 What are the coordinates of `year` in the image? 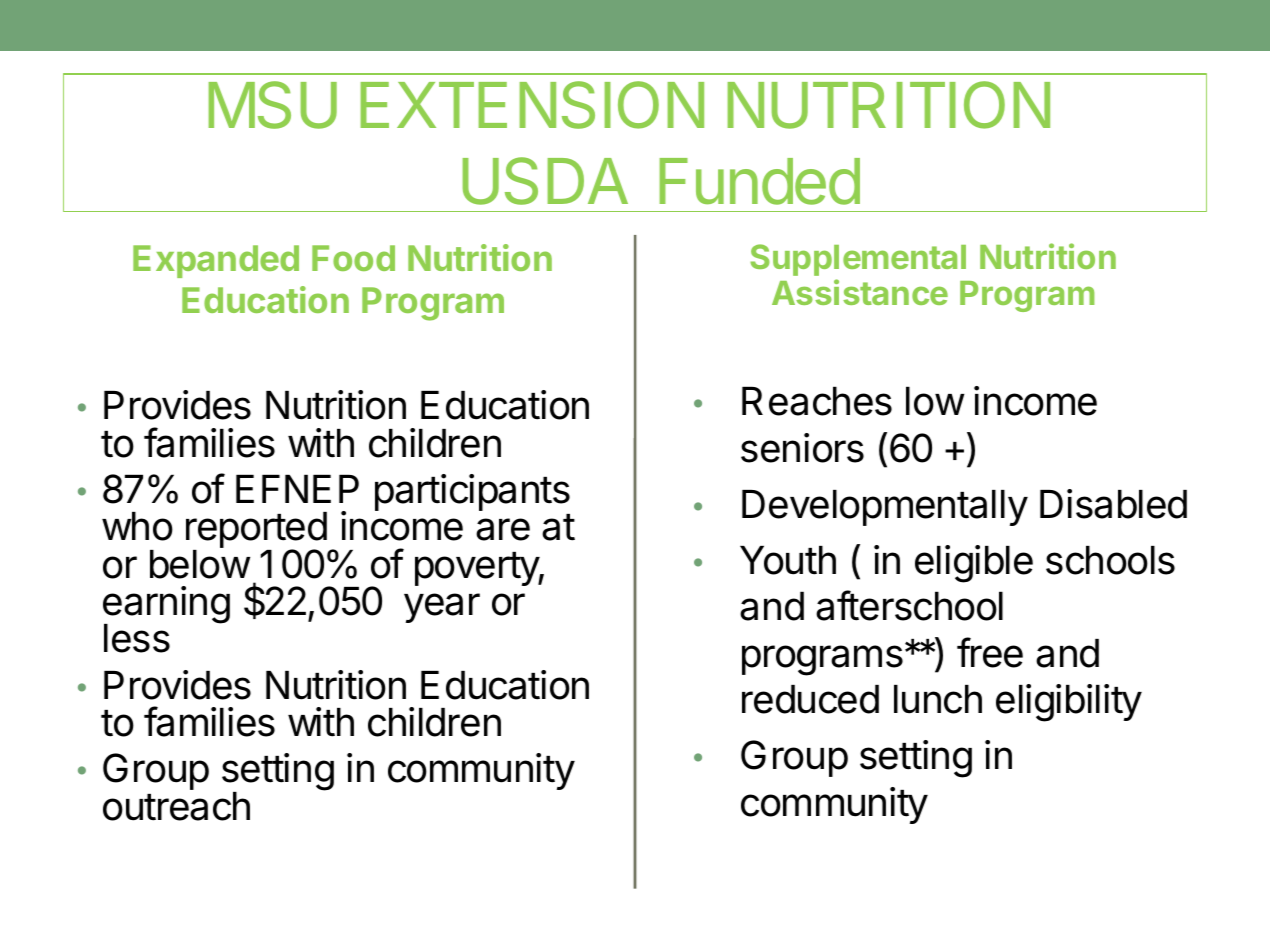 It's located at (442, 608).
